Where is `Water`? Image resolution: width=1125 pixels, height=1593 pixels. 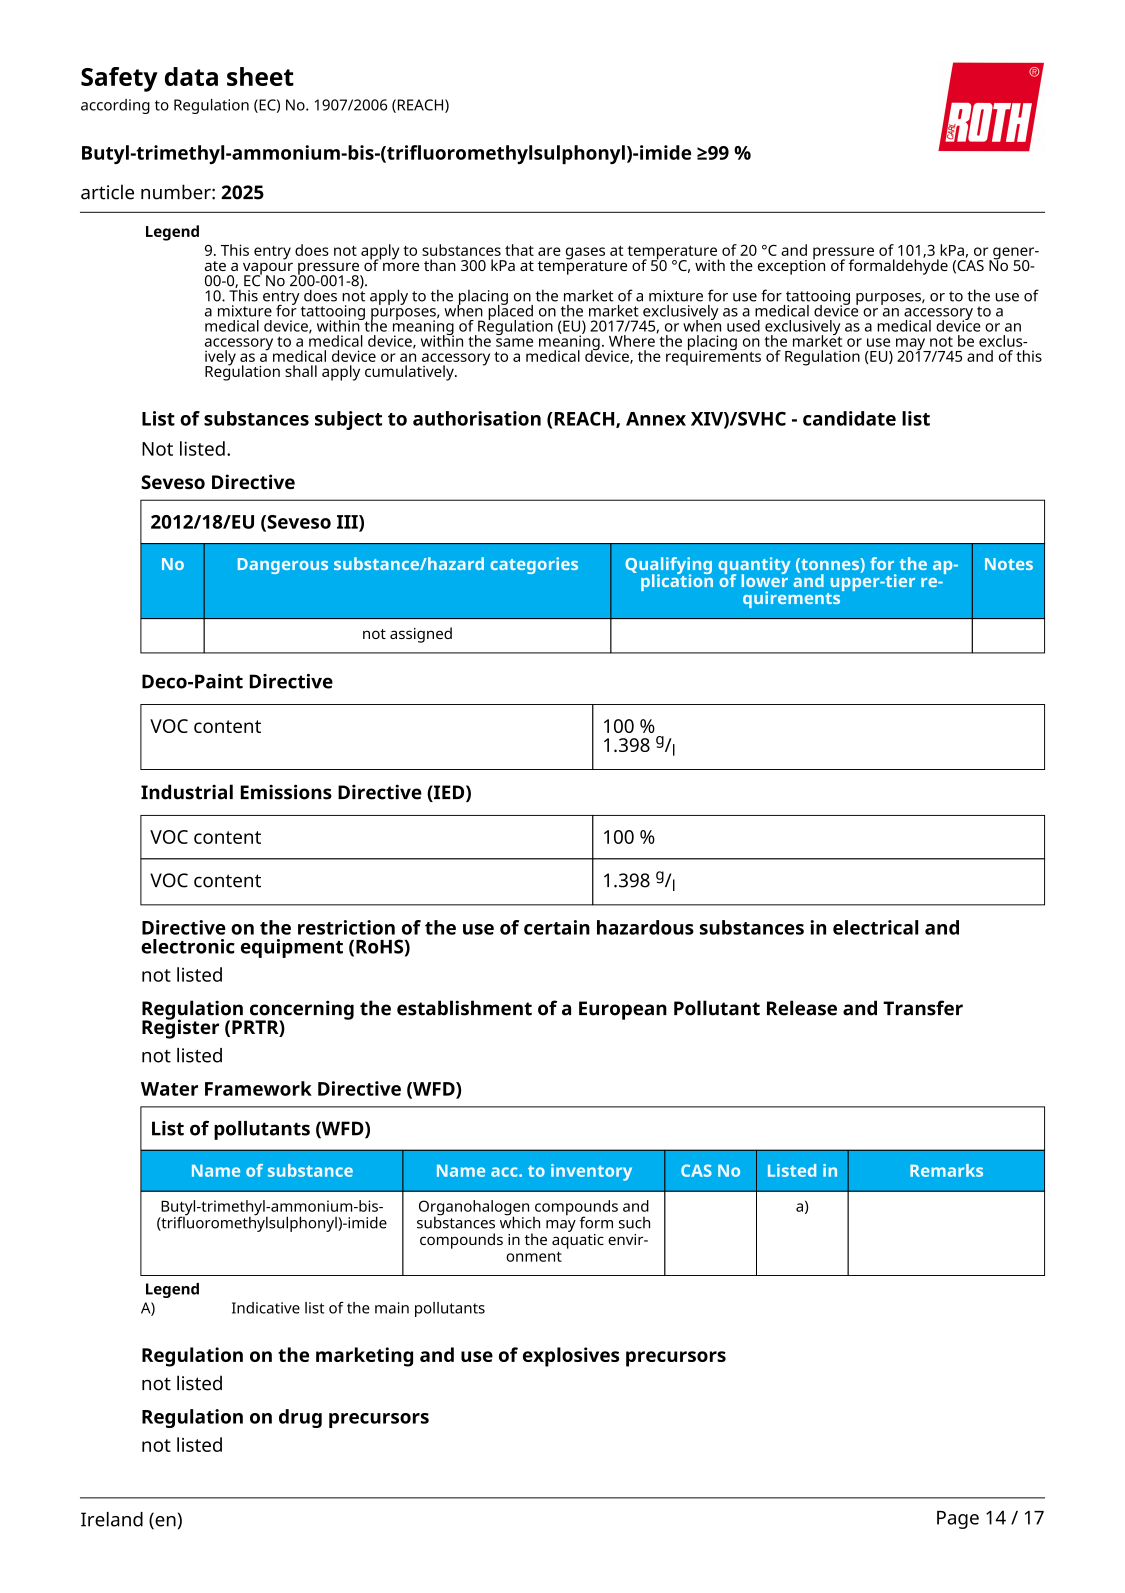 Water is located at coordinates (169, 1089).
